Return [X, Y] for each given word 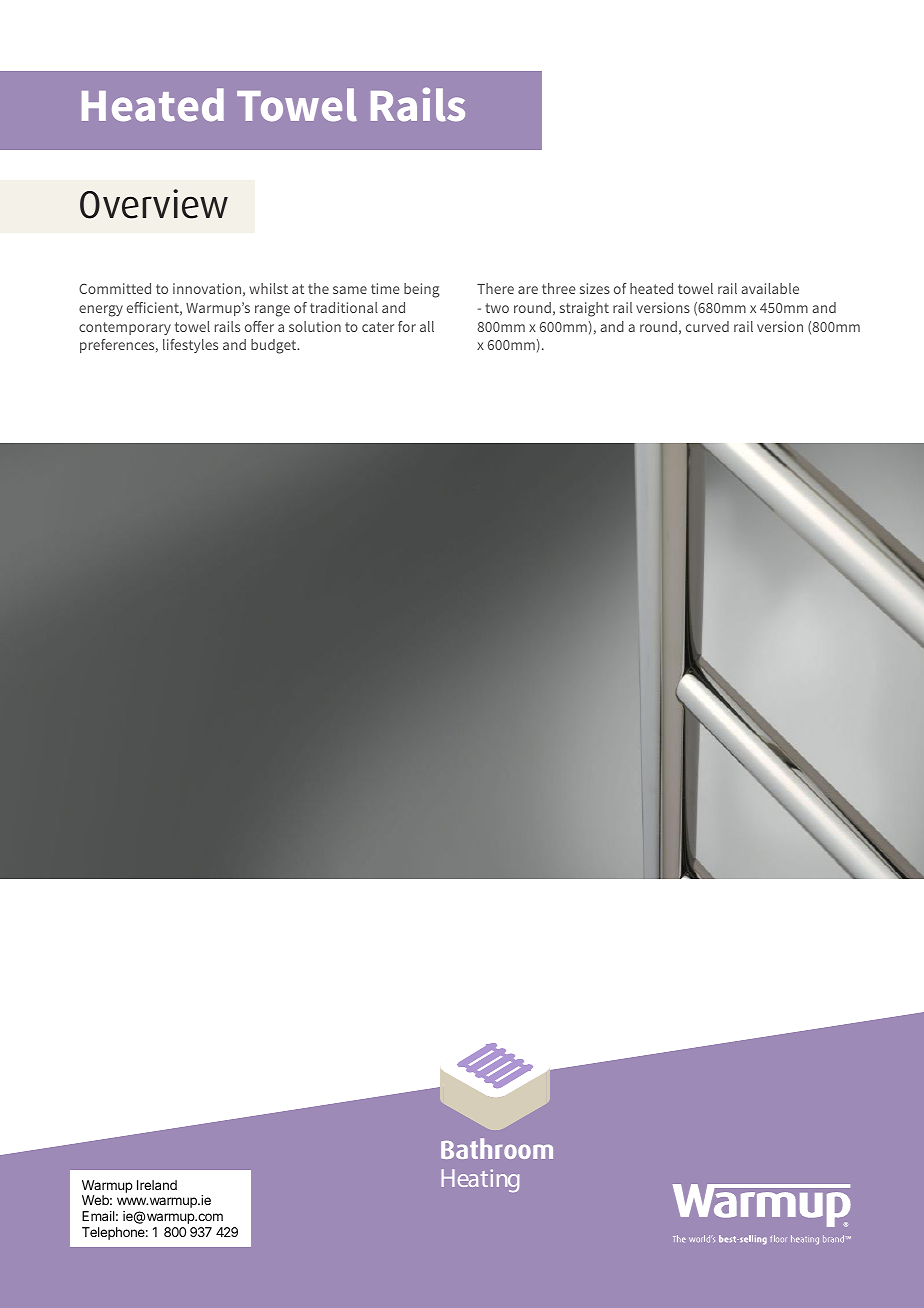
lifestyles [190, 346]
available [770, 288]
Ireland [157, 1185]
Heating [480, 1180]
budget [275, 346]
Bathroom [497, 1148]
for [407, 326]
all [427, 326]
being [422, 290]
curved [707, 326]
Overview [154, 204]
